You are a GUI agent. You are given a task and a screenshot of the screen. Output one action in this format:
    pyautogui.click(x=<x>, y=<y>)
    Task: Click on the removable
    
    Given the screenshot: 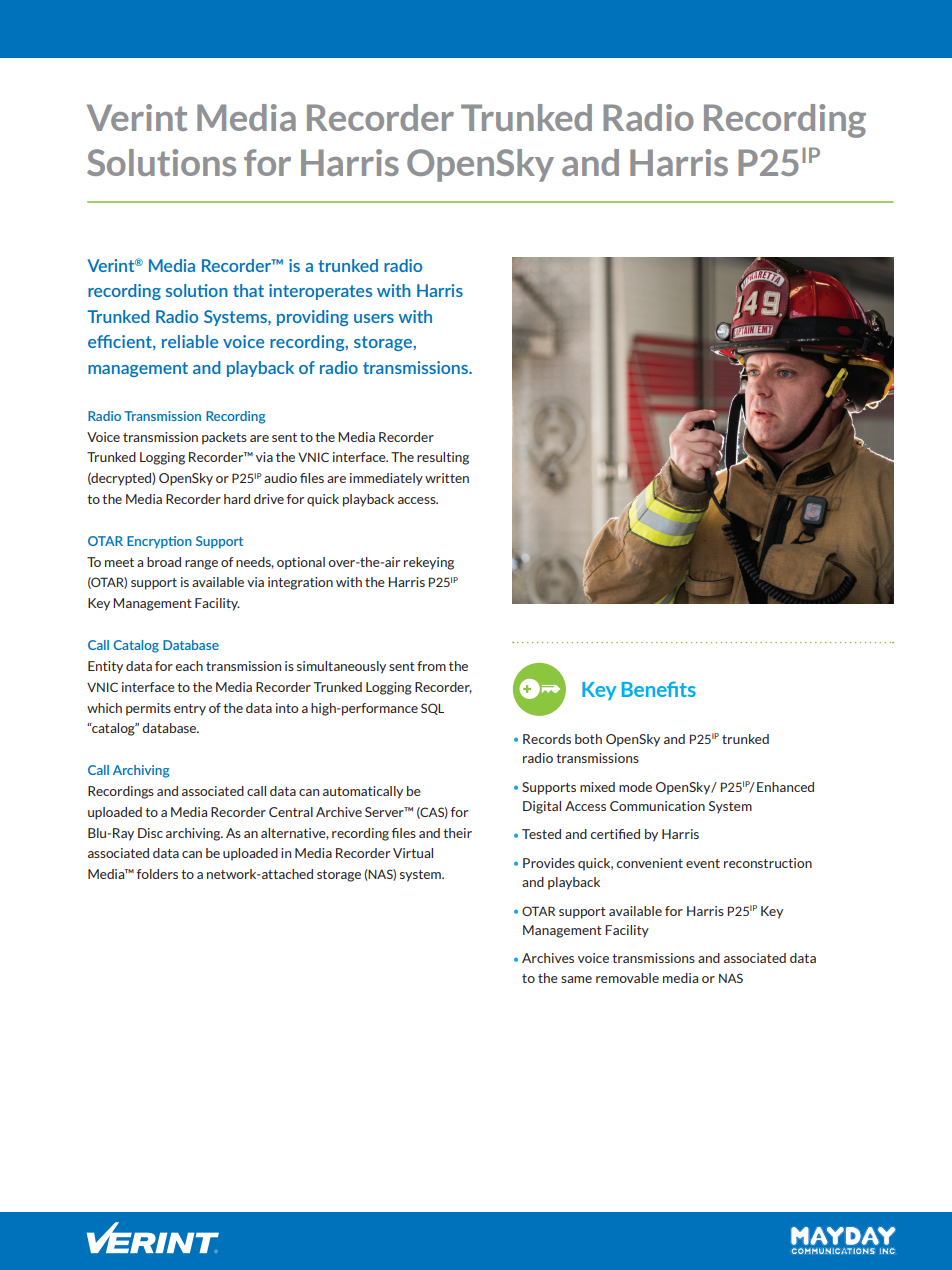 What is the action you would take?
    pyautogui.click(x=627, y=978)
